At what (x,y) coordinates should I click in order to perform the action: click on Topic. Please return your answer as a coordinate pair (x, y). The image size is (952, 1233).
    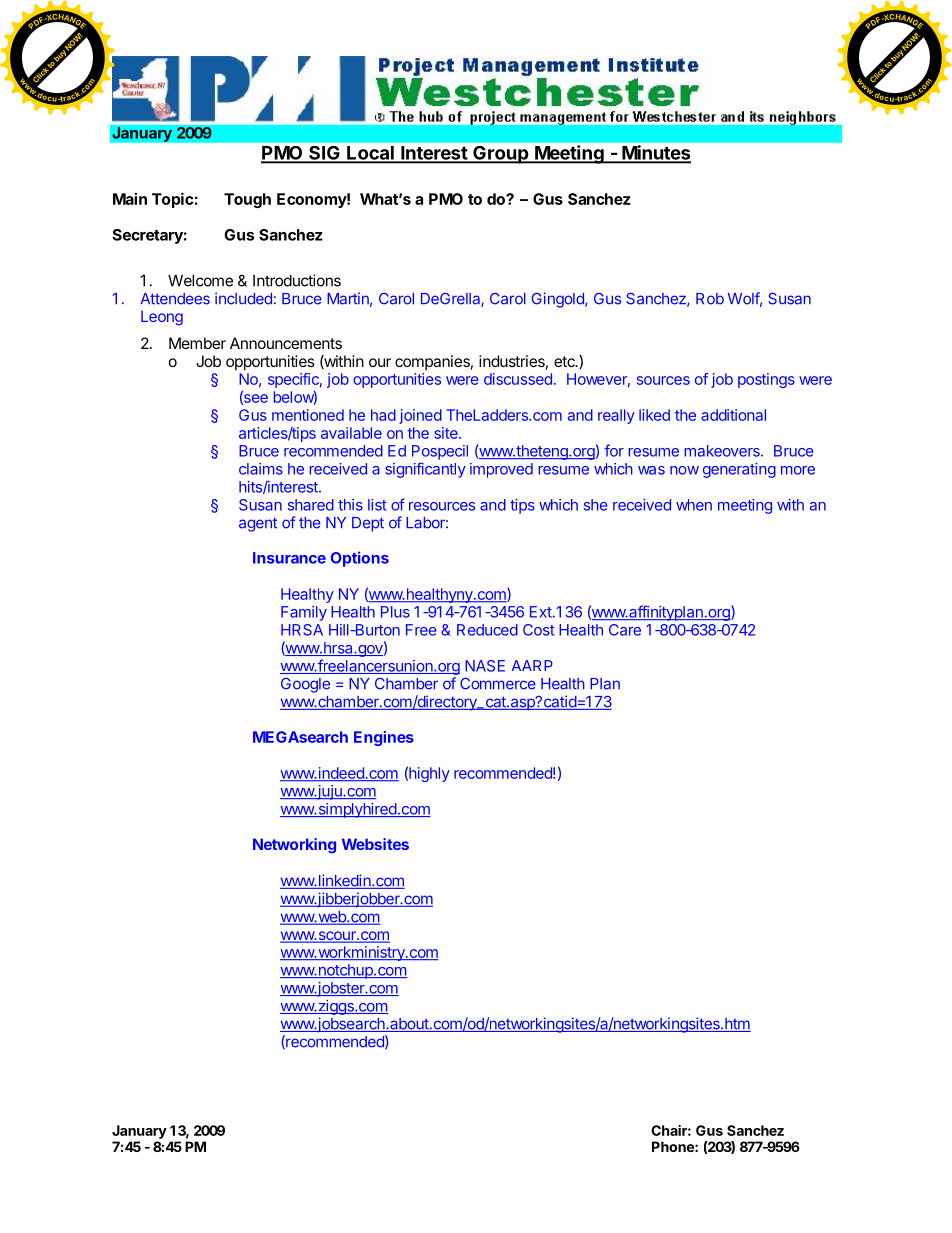
    Looking at the image, I should click on (173, 200).
